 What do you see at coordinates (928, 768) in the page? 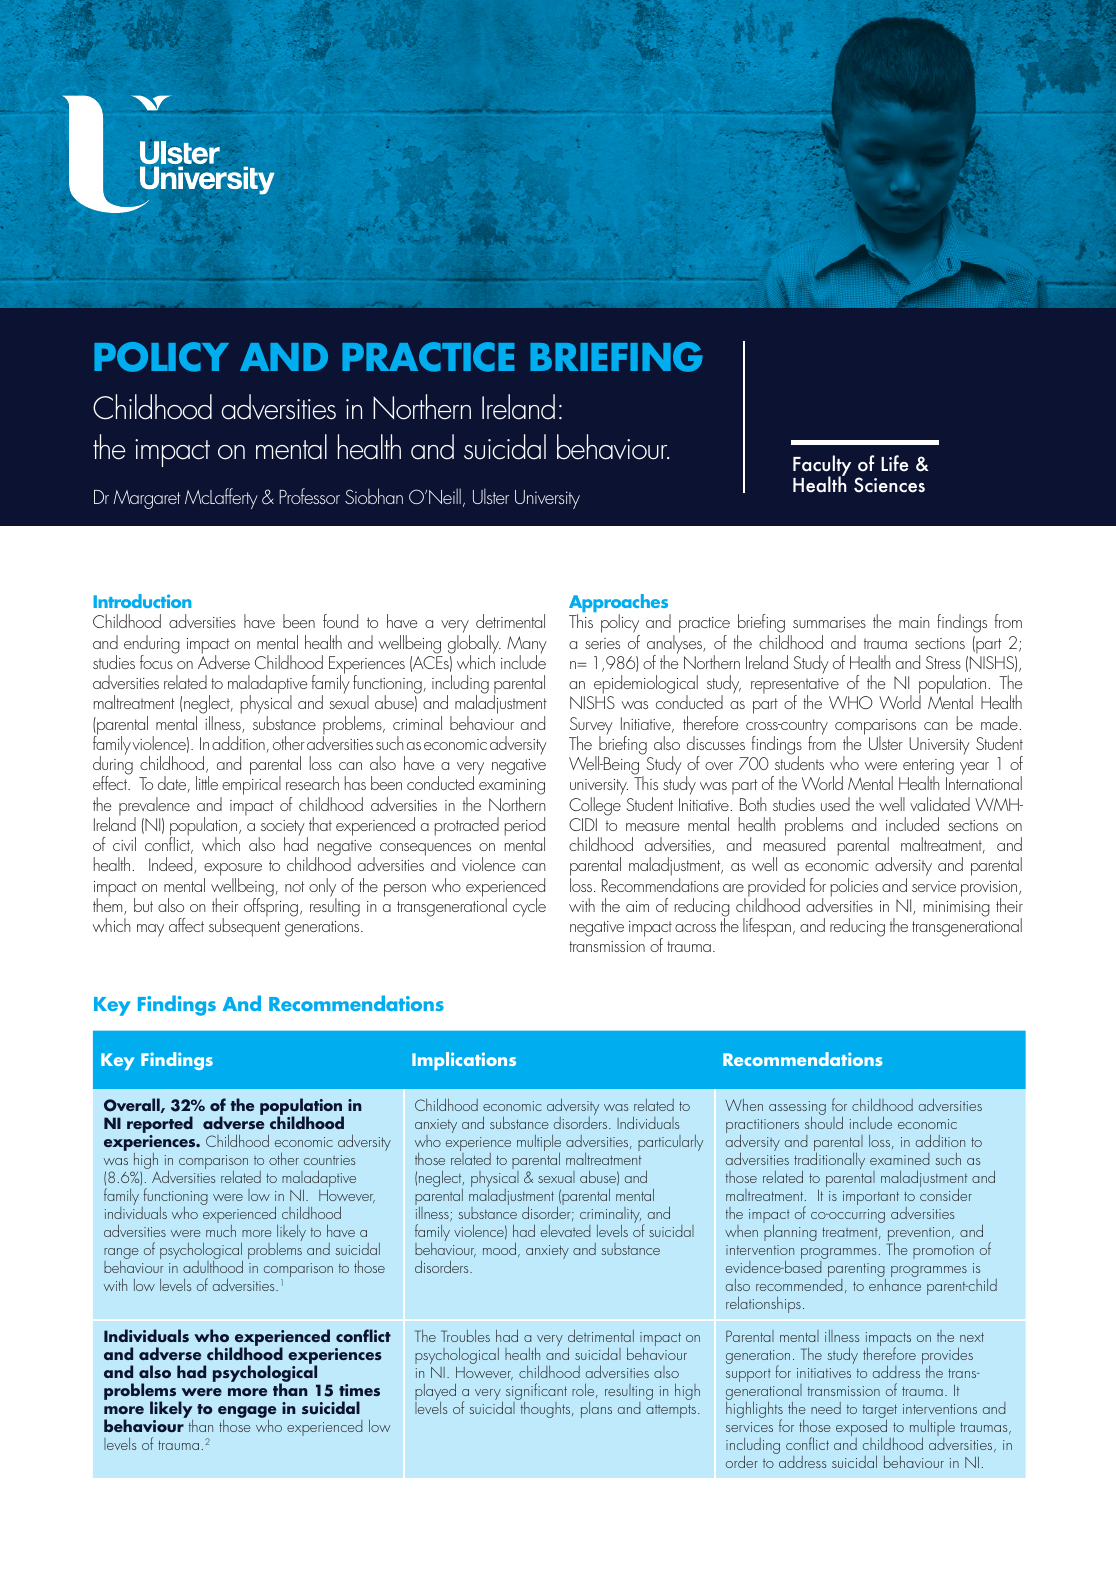
I see `entering` at bounding box center [928, 768].
